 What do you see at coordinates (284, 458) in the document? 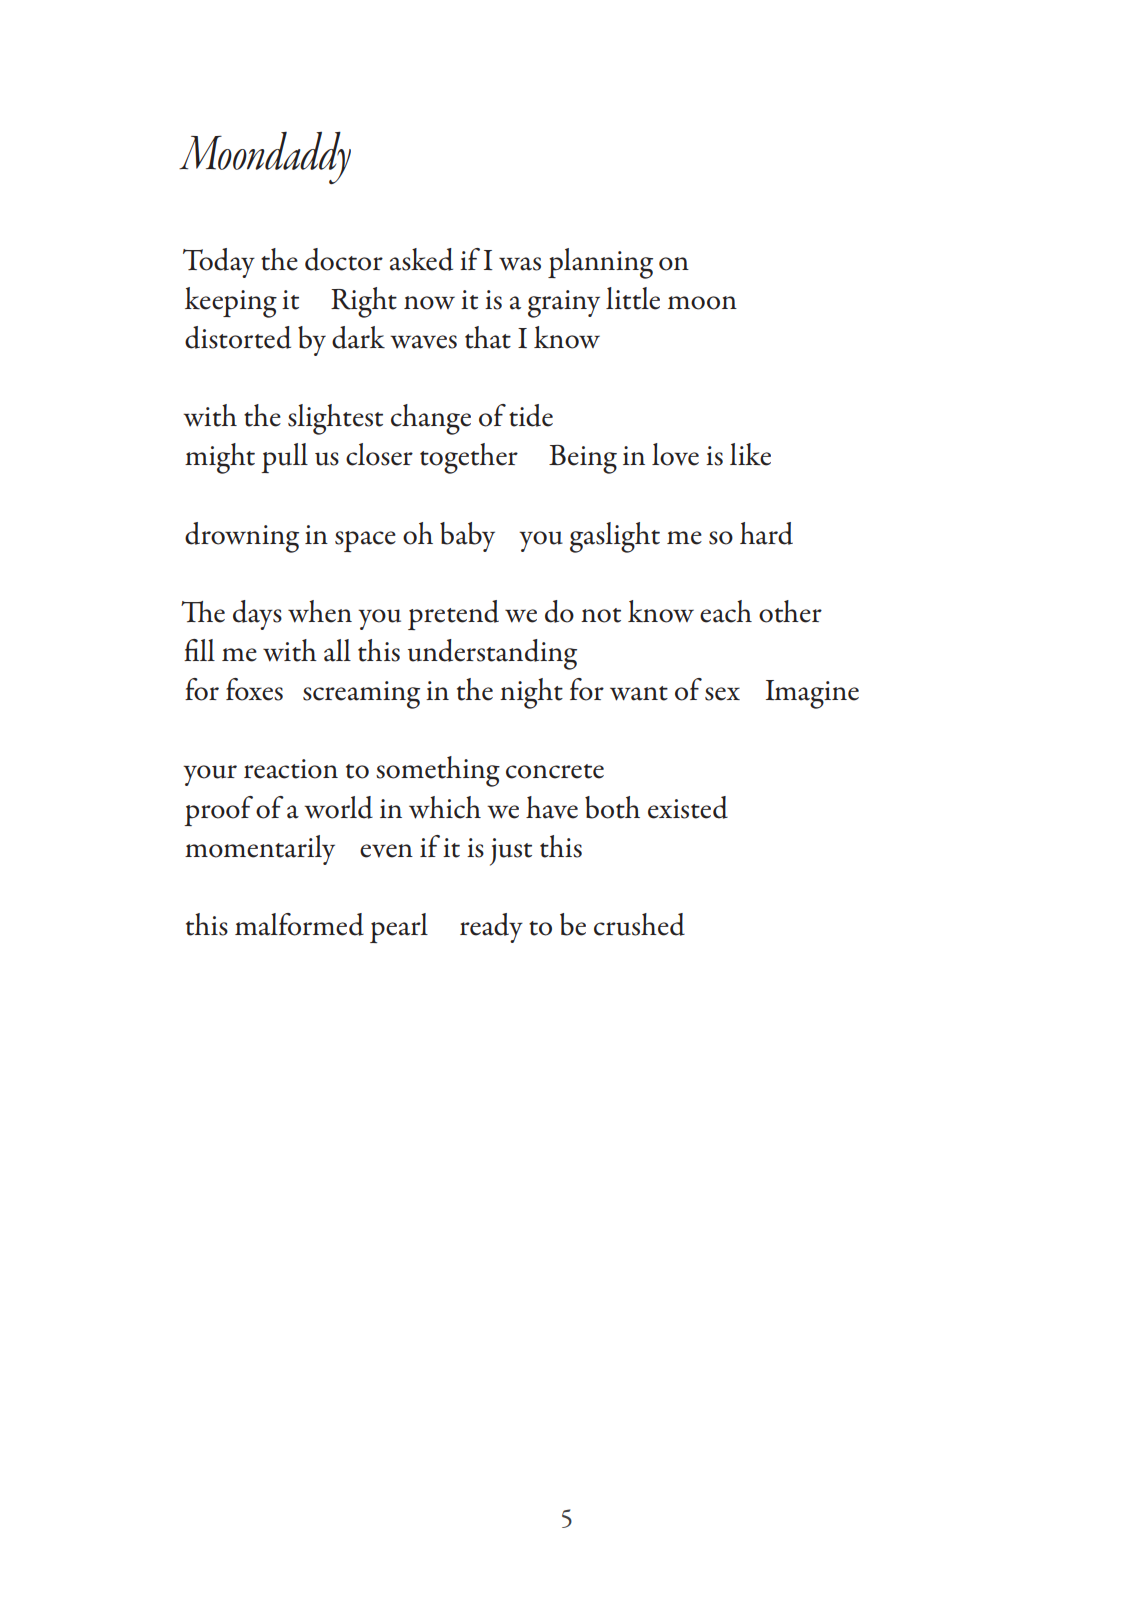
I see `pull` at bounding box center [284, 458].
